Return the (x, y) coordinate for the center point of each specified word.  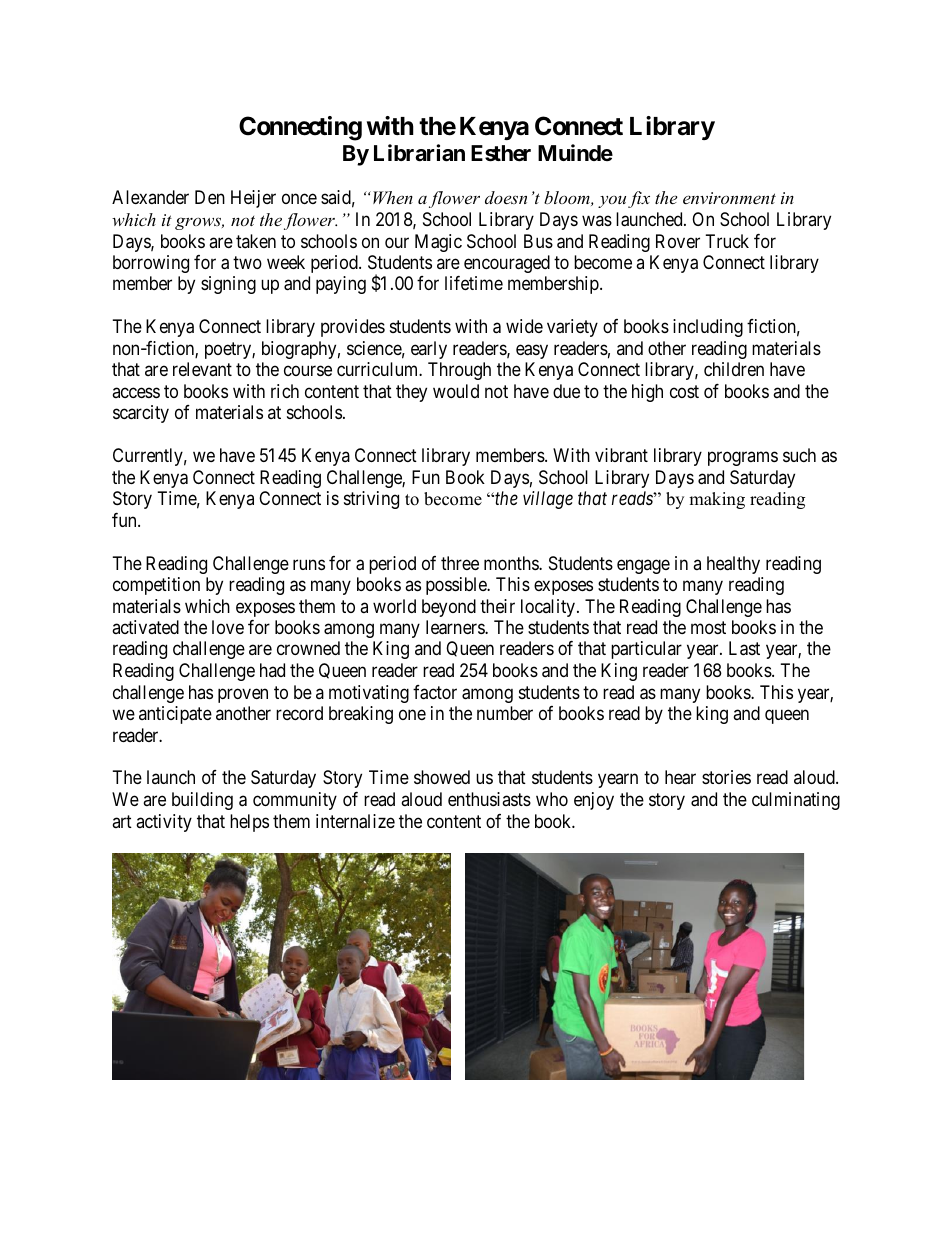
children (734, 369)
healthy (733, 565)
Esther (501, 153)
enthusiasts (489, 799)
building (202, 801)
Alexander (150, 197)
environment (729, 198)
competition (156, 586)
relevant (202, 369)
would (456, 391)
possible (457, 586)
